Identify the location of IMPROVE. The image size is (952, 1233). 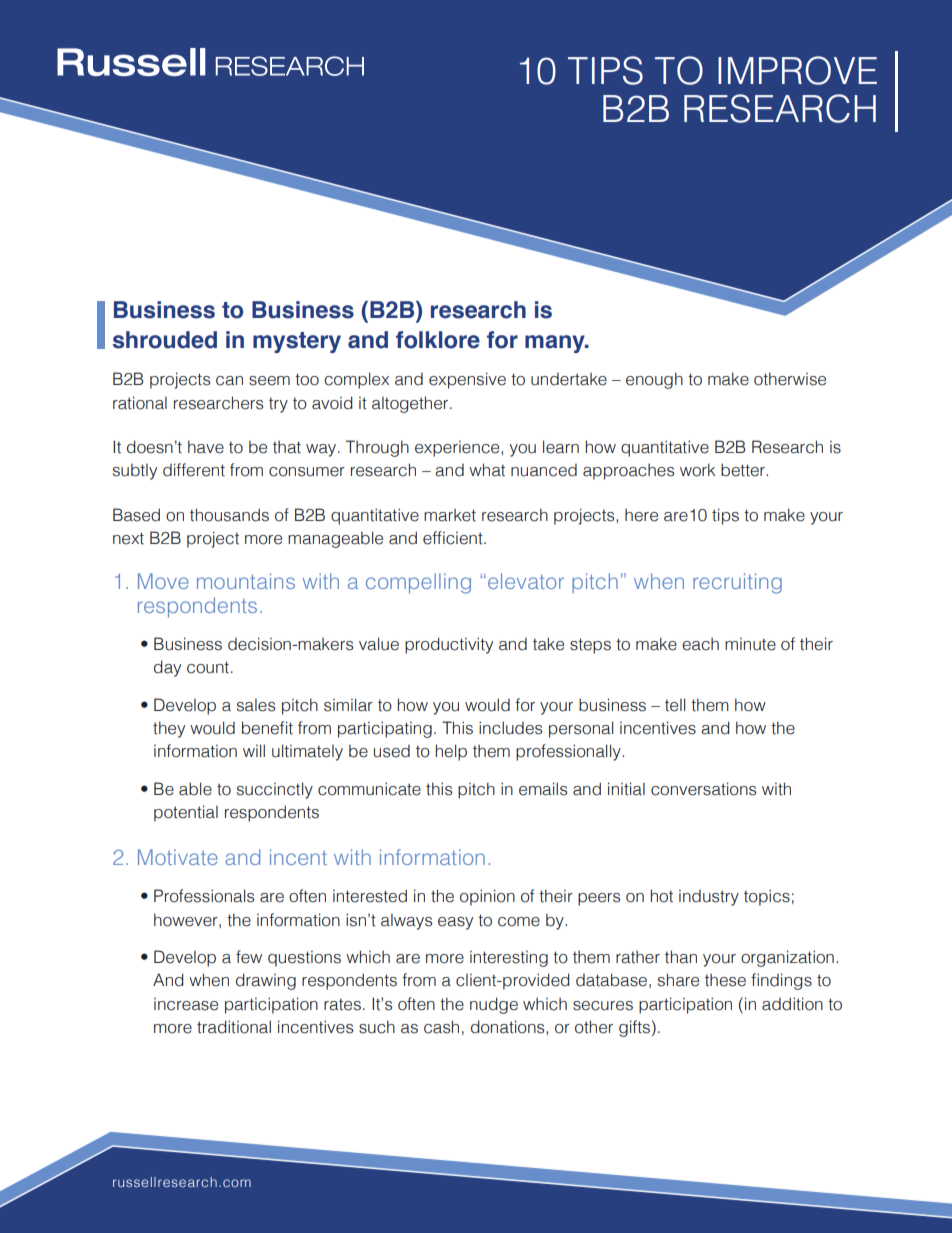
(797, 70).
